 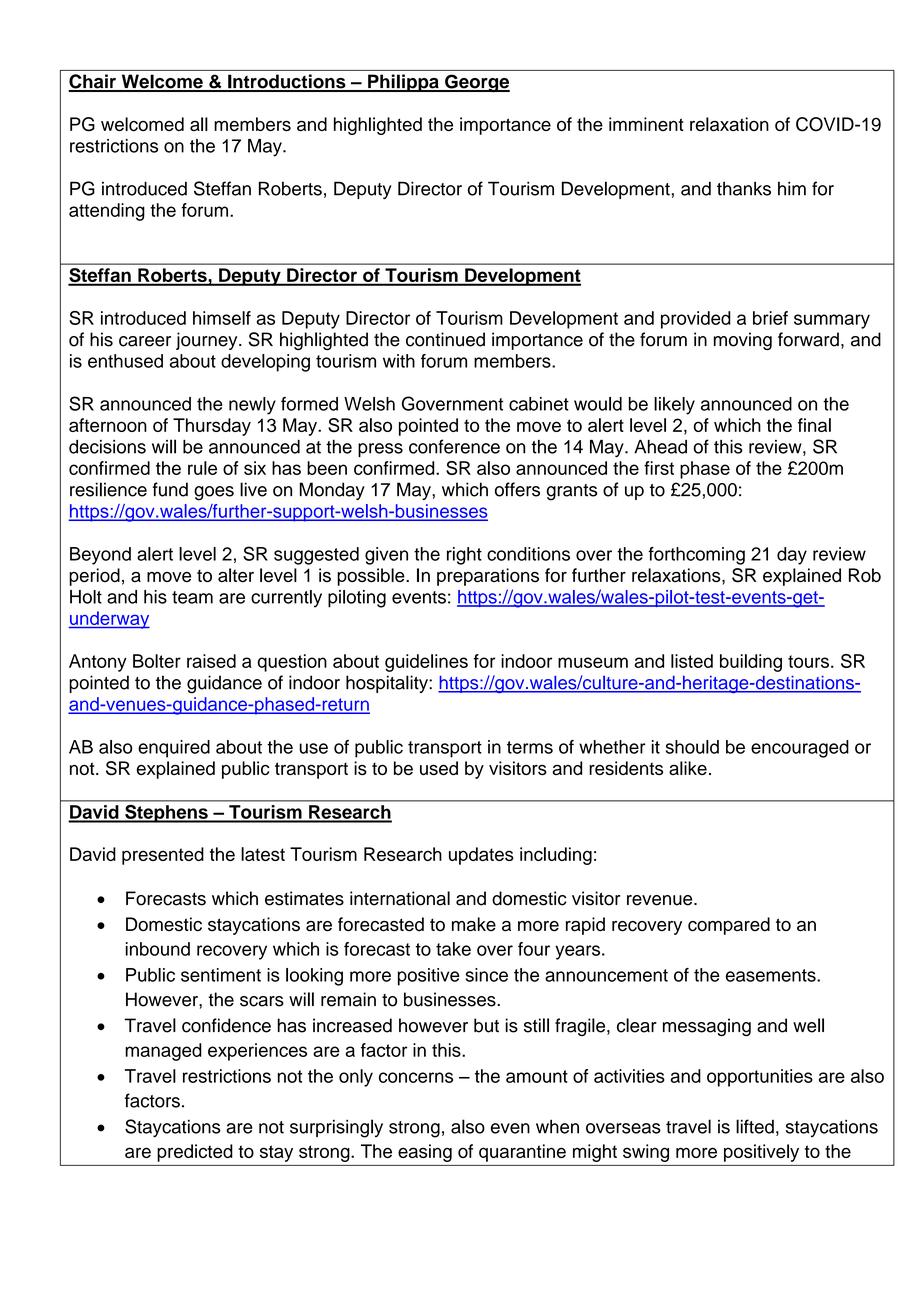 I want to click on predicted, so click(x=195, y=1153).
